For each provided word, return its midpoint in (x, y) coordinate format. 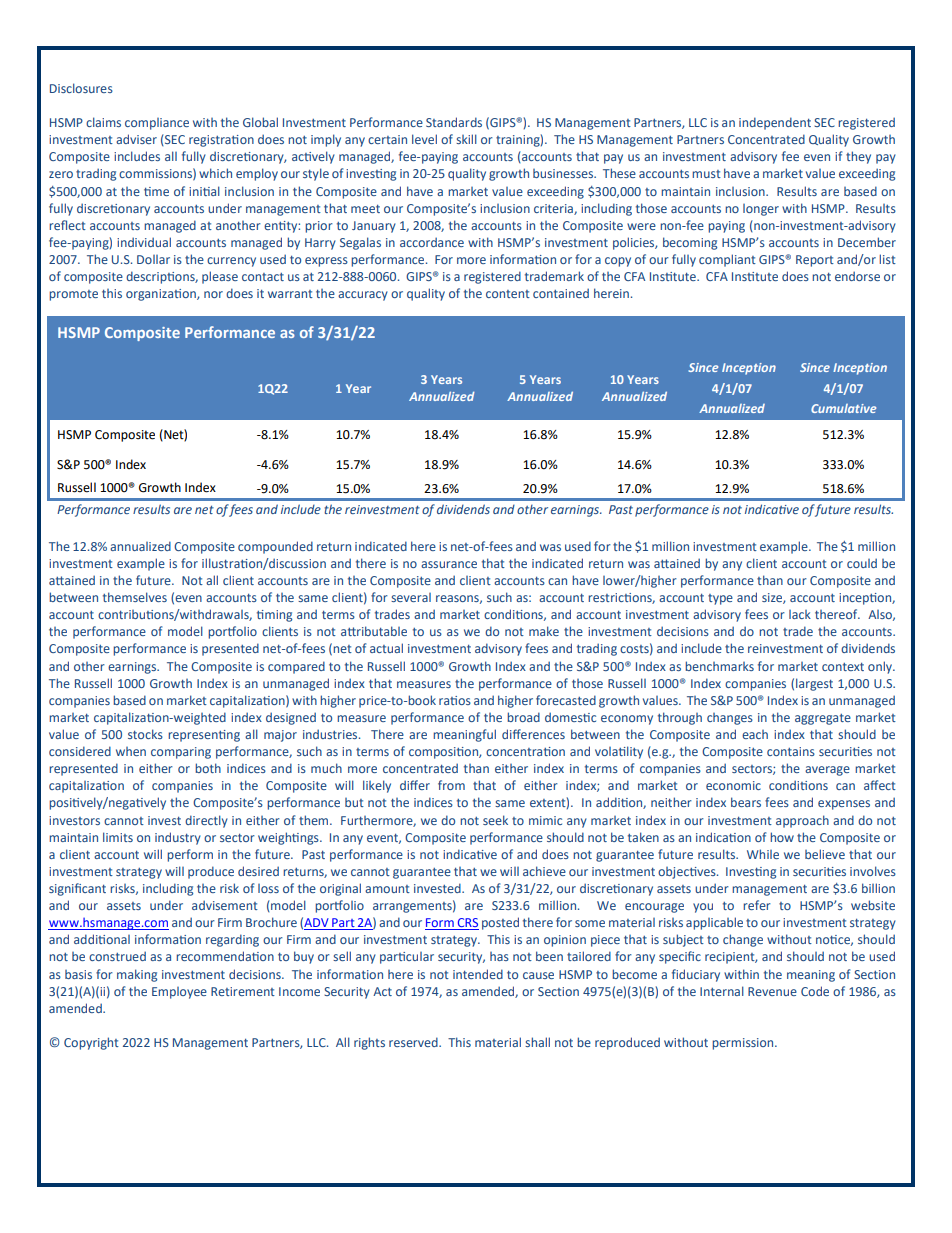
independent (775, 123)
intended (478, 974)
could (862, 563)
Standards (454, 122)
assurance (449, 564)
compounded (275, 547)
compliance (157, 124)
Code (815, 991)
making (137, 975)
